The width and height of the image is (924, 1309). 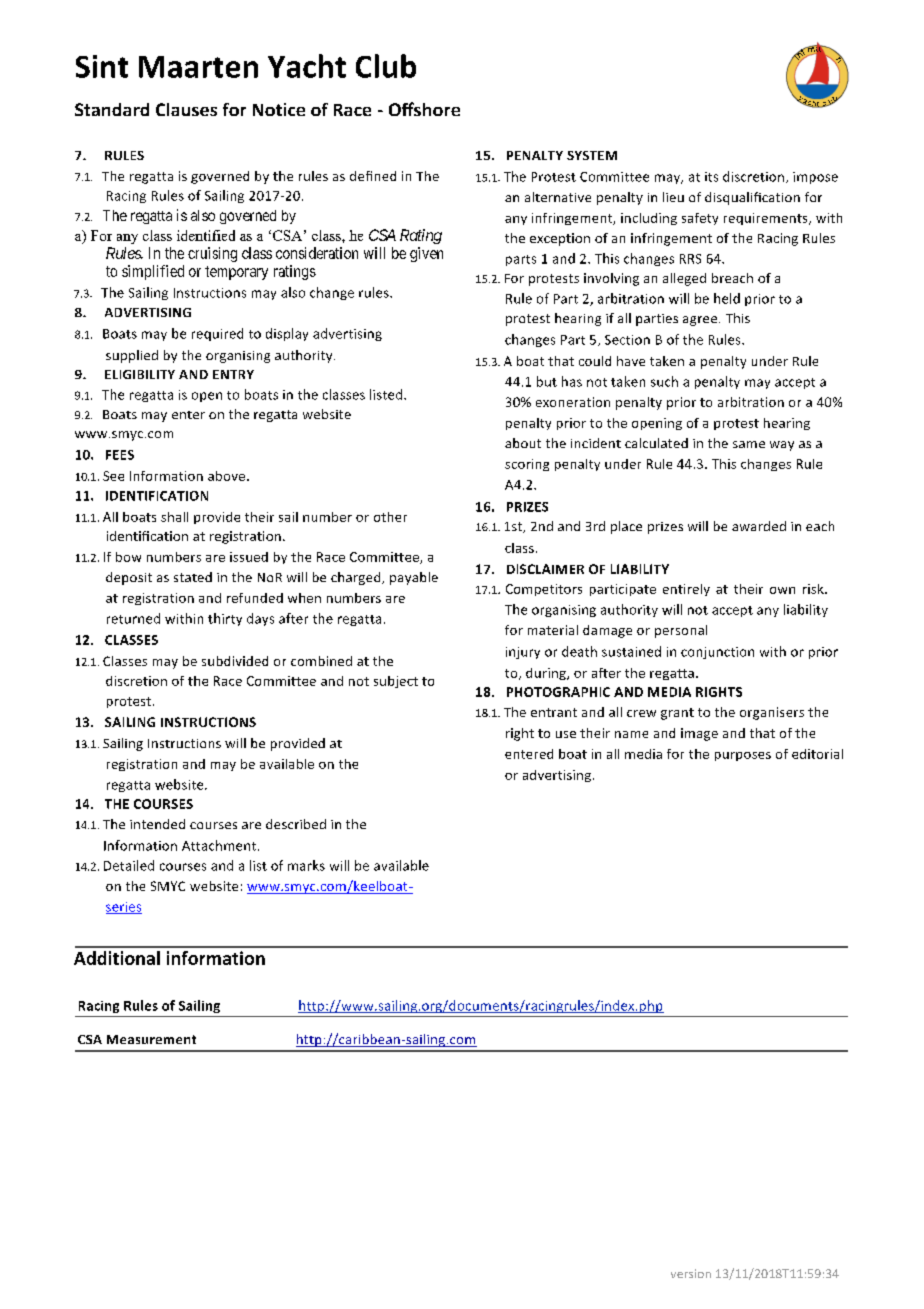 I want to click on Measurement, so click(x=151, y=1039).
